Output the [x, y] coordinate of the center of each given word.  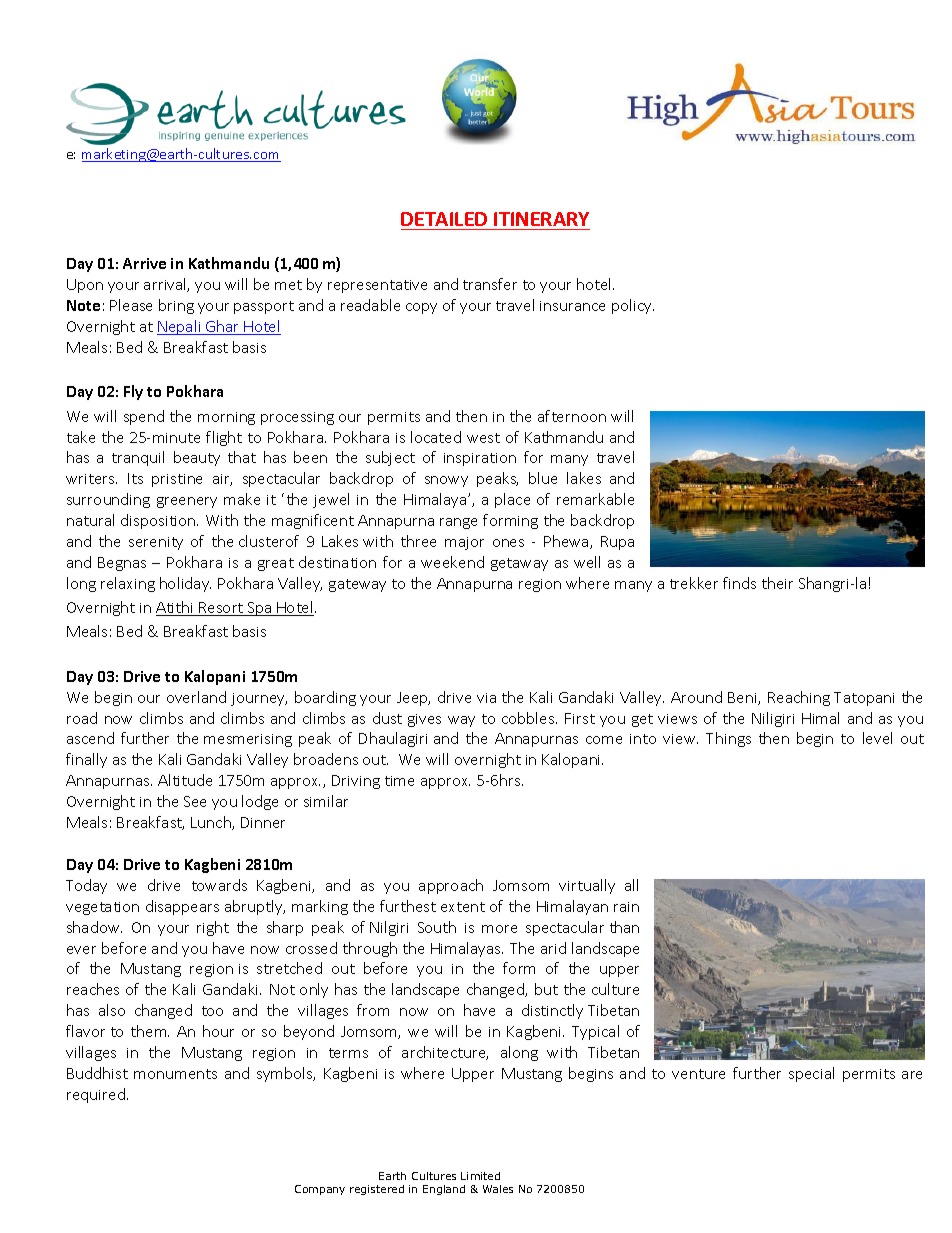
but [546, 989]
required [96, 1095]
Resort [221, 609]
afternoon [572, 416]
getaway [519, 564]
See [195, 801]
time [399, 781]
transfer [490, 284]
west [483, 438]
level [877, 738]
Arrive [144, 263]
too [212, 1011]
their [777, 583]
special [811, 1074]
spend [144, 417]
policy [633, 306]
